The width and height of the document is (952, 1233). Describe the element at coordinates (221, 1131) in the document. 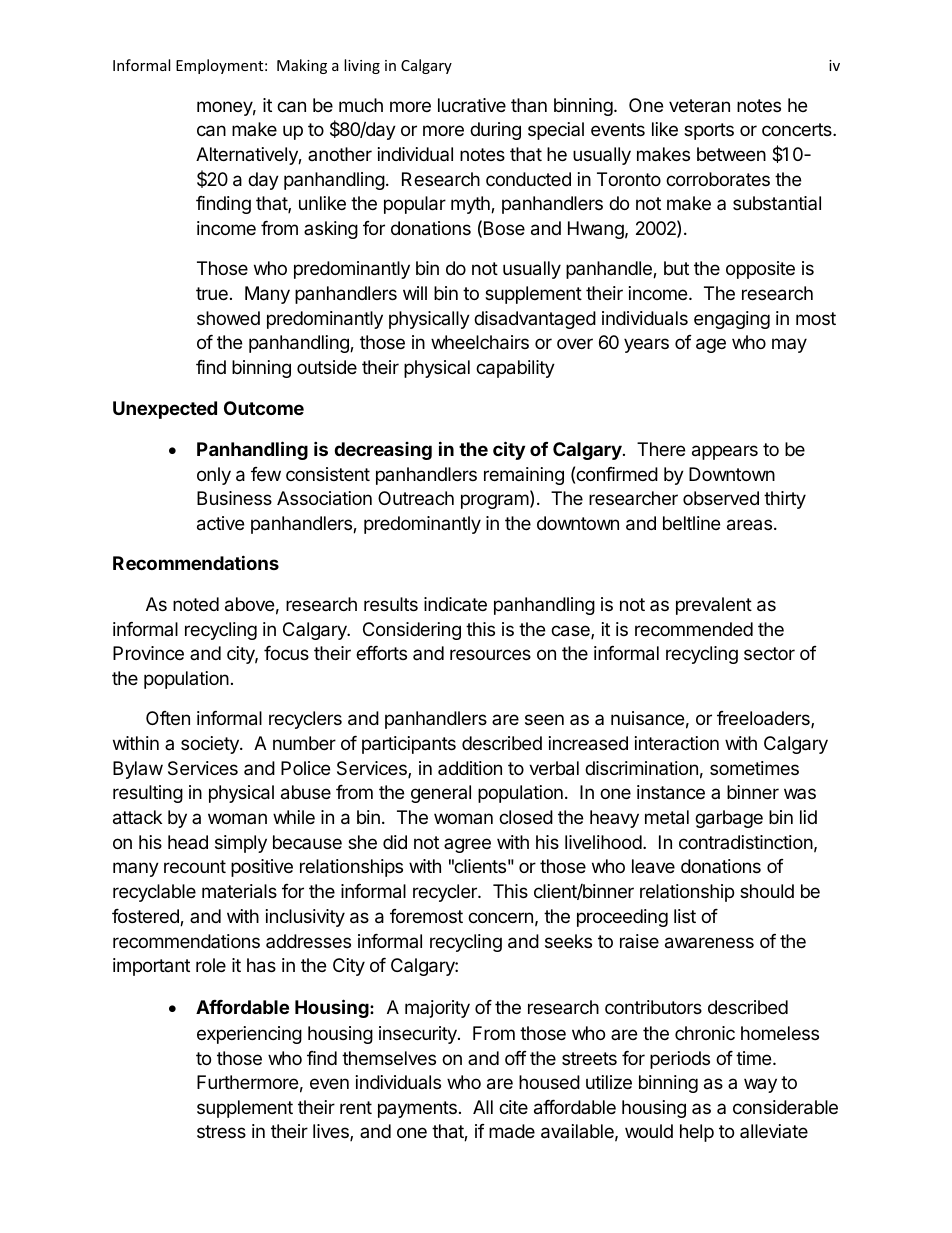

I see `stress` at that location.
